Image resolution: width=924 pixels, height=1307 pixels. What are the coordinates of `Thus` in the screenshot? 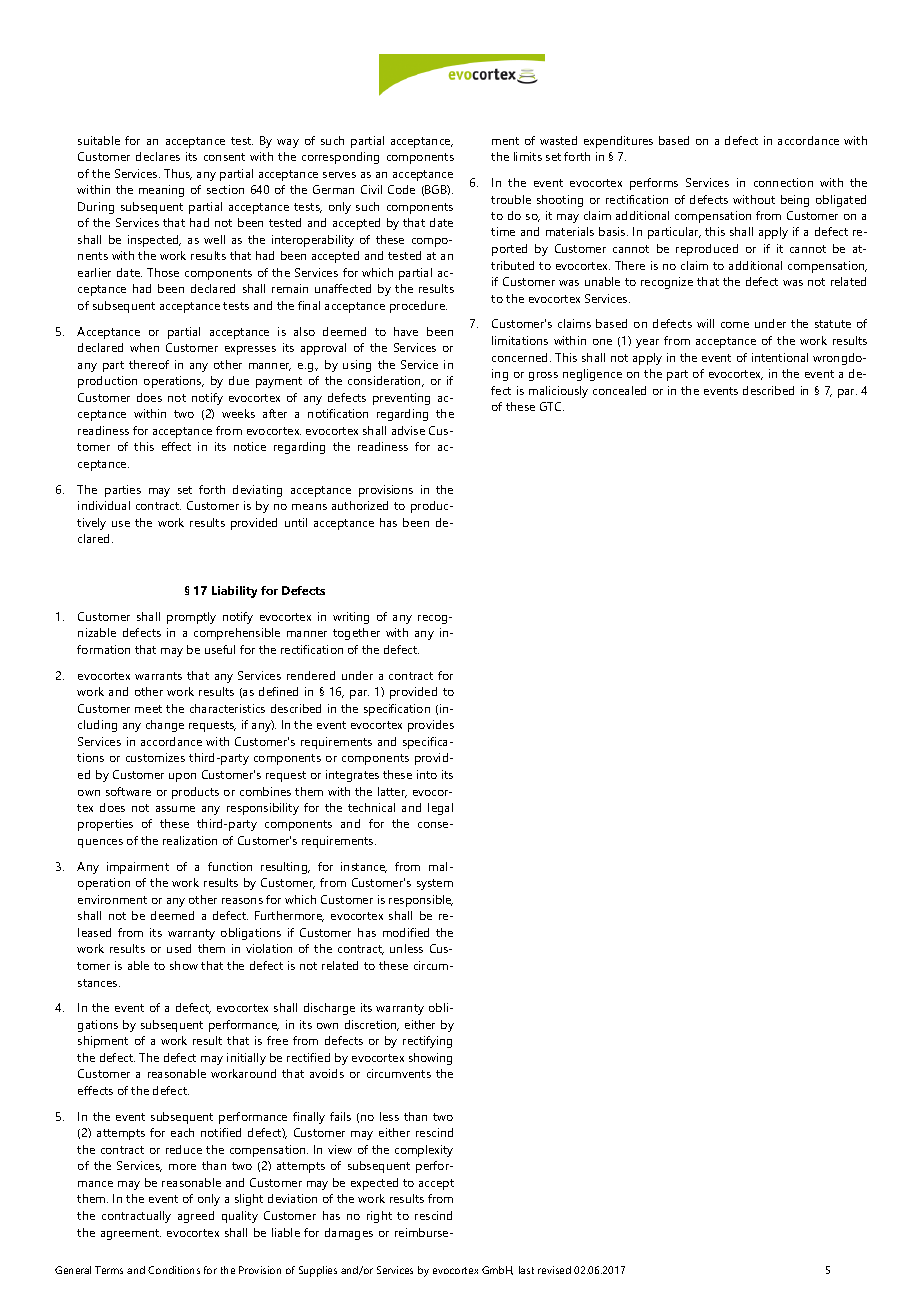 It's located at (178, 174).
